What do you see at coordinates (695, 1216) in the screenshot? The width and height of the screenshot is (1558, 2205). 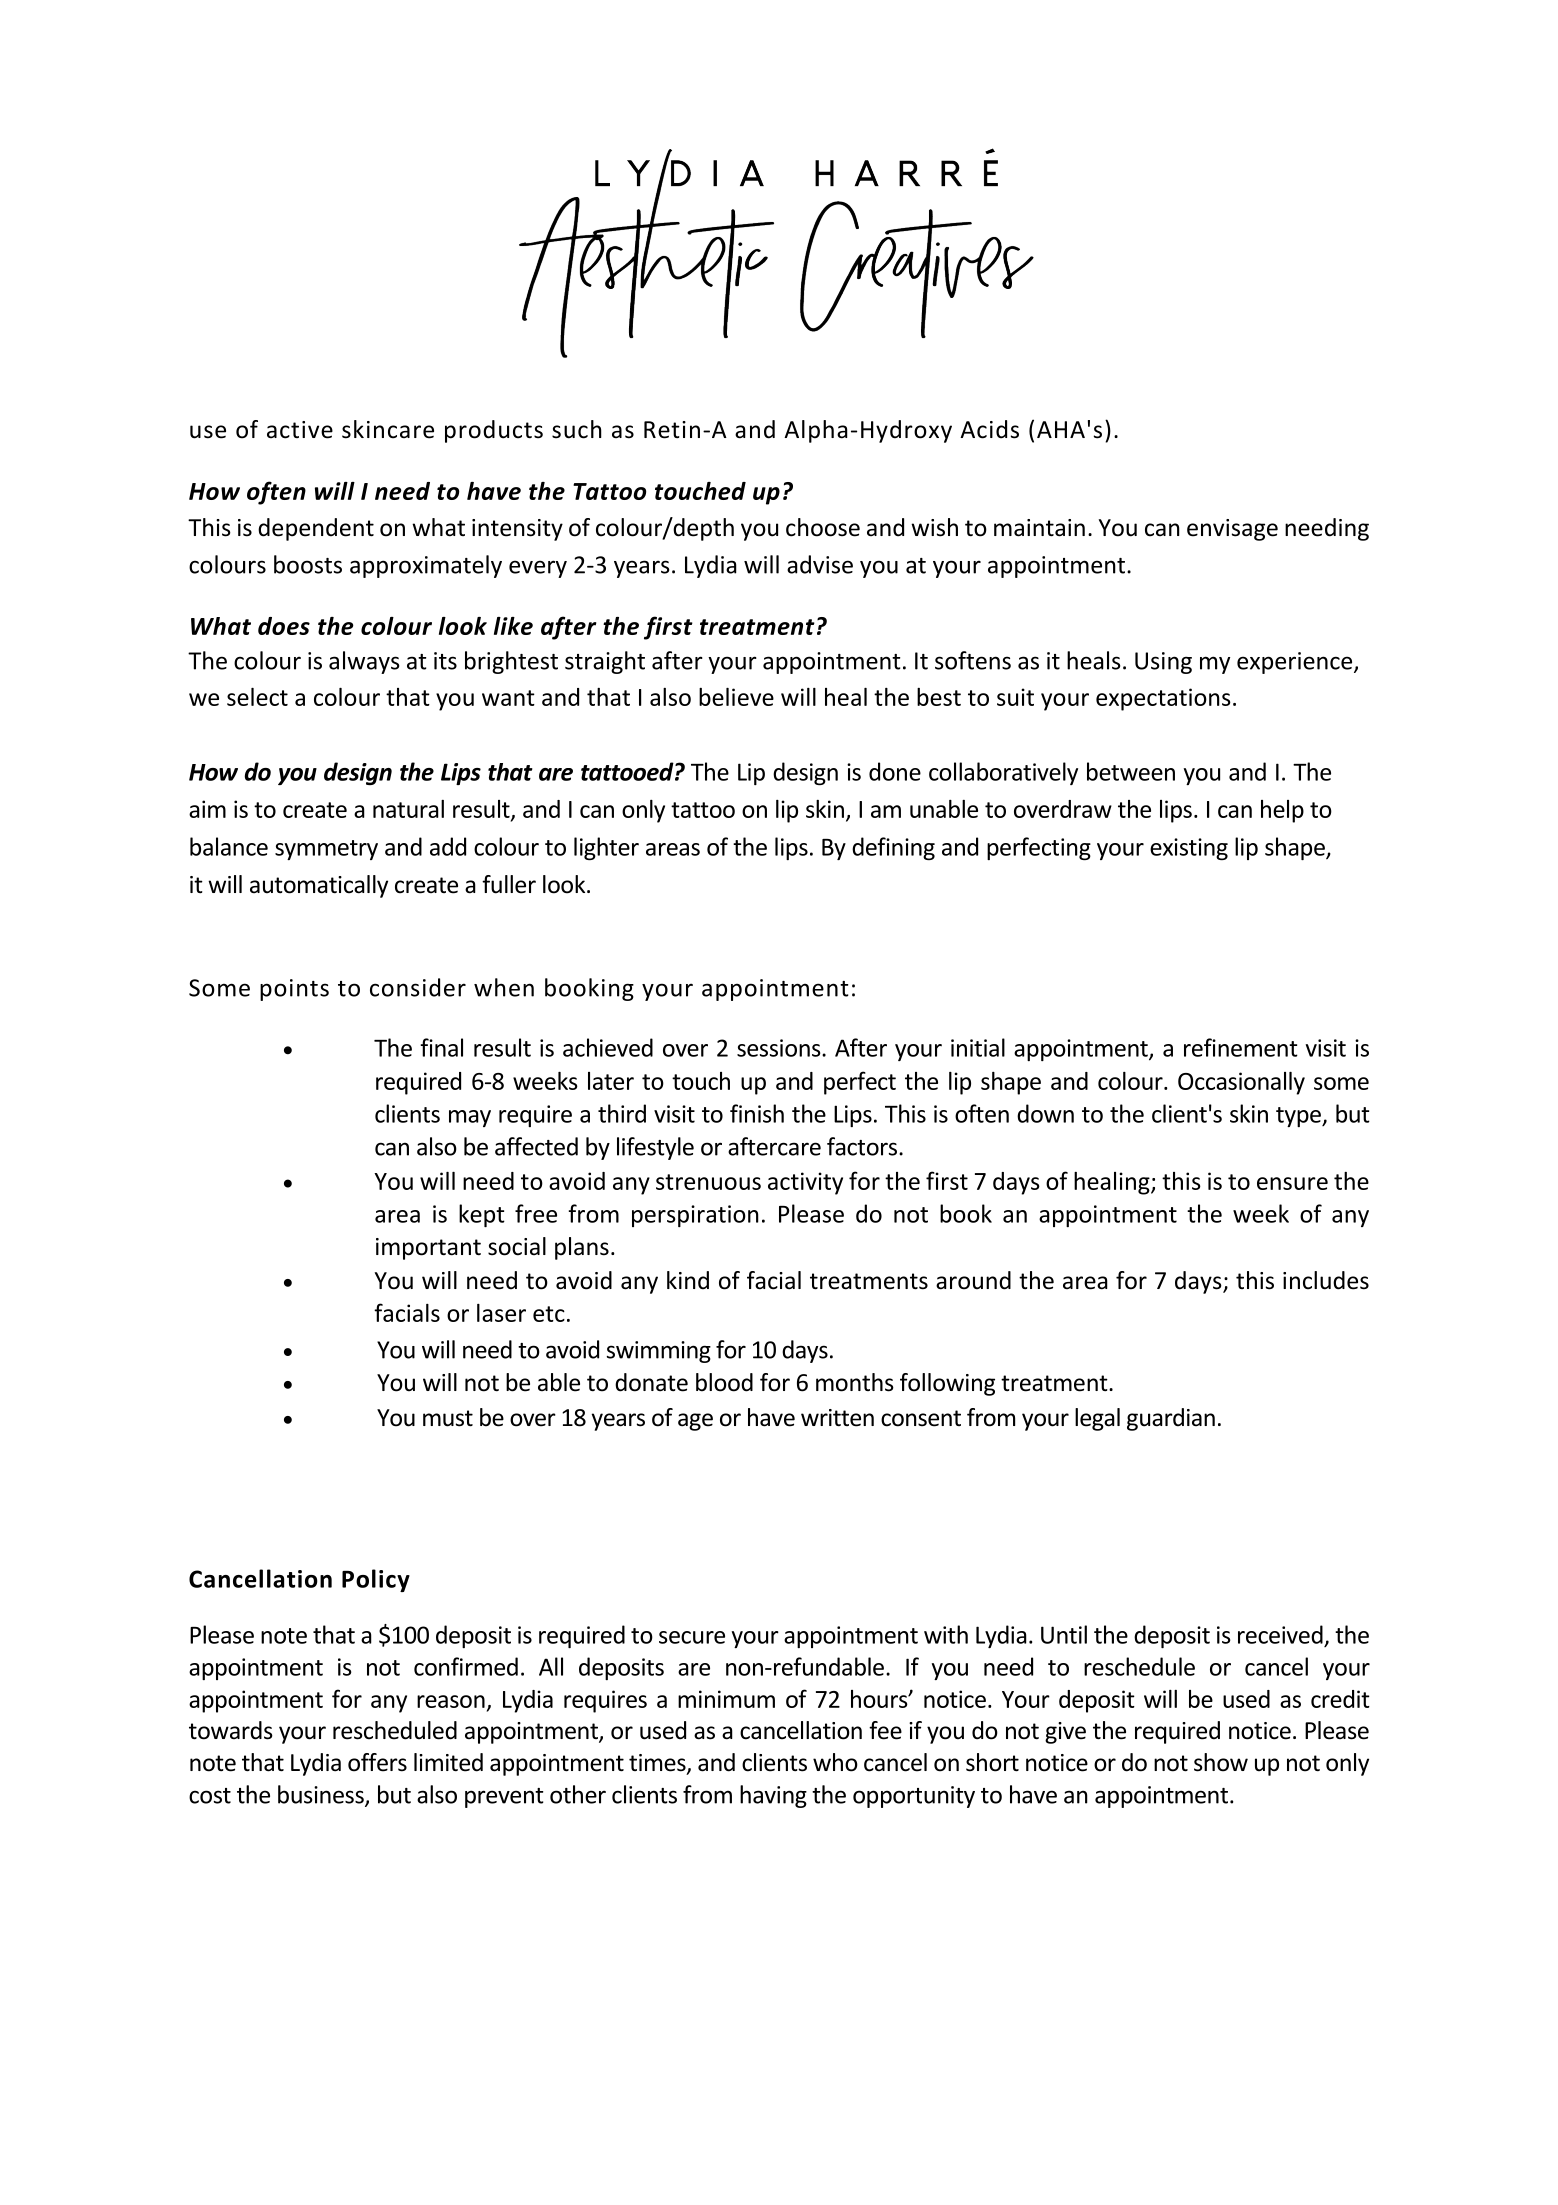 I see `perspiration` at bounding box center [695, 1216].
